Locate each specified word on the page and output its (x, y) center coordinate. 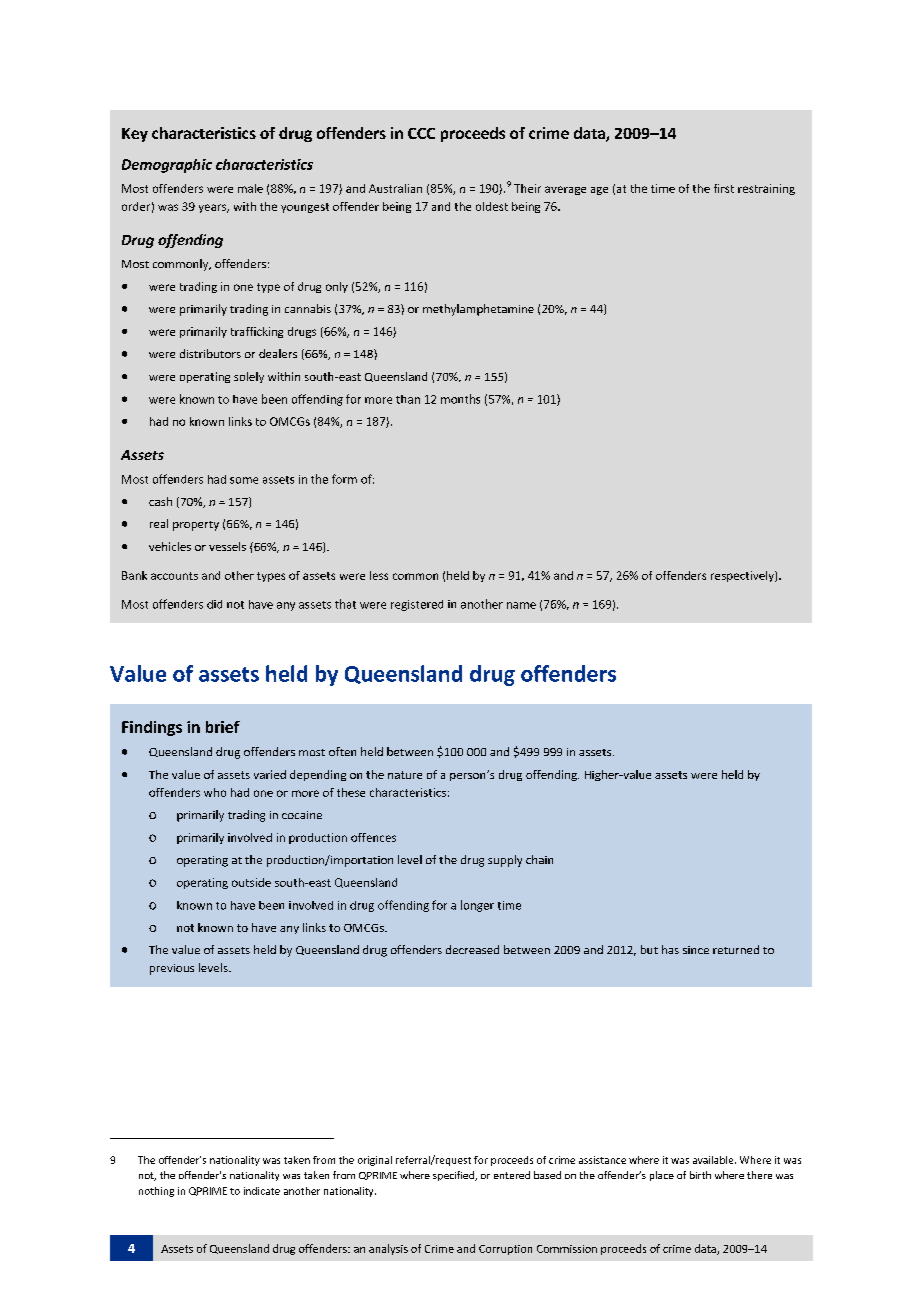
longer (477, 906)
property (196, 526)
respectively (743, 576)
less (379, 575)
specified (454, 1176)
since (696, 950)
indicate (262, 1191)
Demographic (167, 166)
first (724, 188)
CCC (421, 133)
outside (251, 882)
